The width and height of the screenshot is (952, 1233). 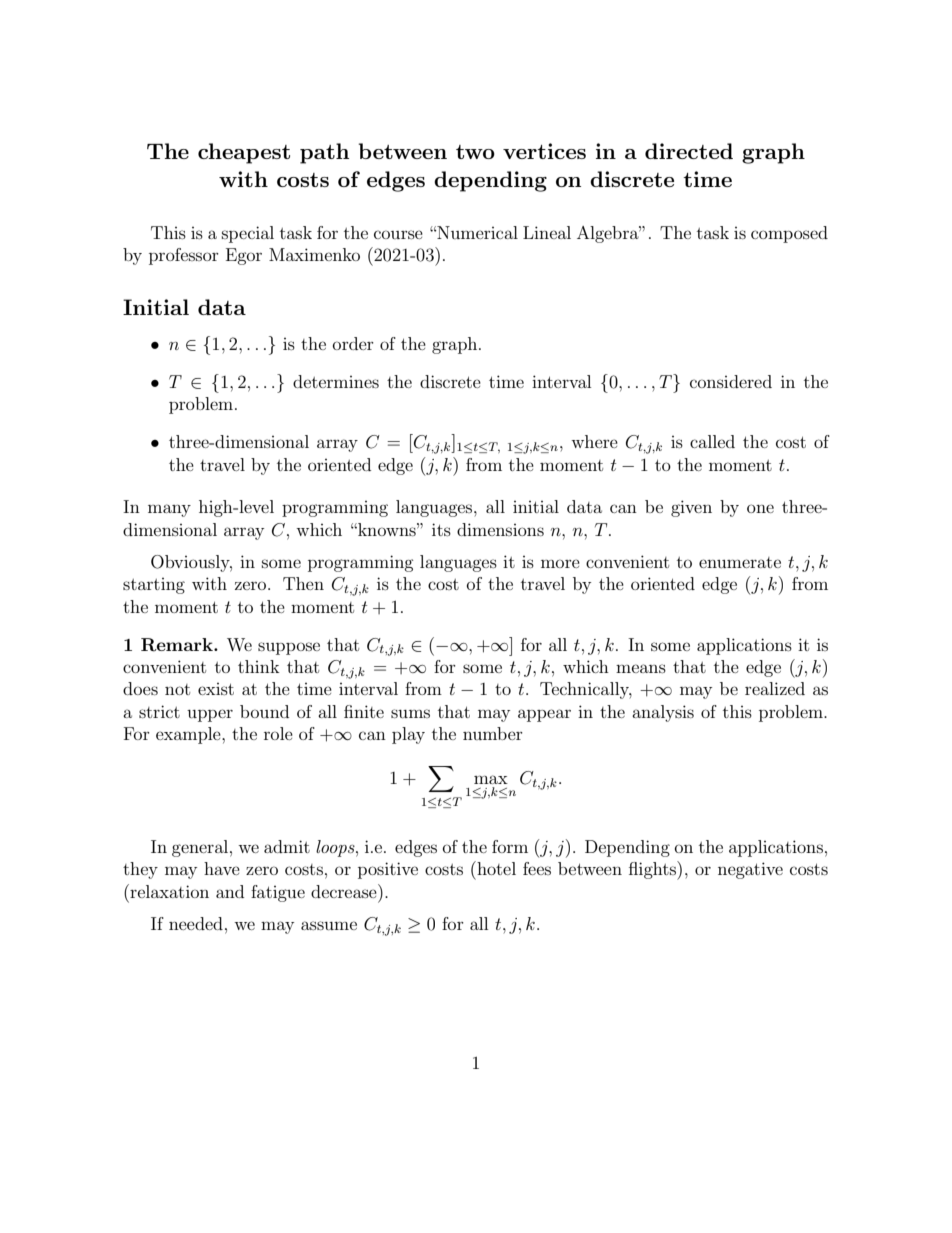 What do you see at coordinates (495, 868) in the screenshot?
I see `hotel` at bounding box center [495, 868].
